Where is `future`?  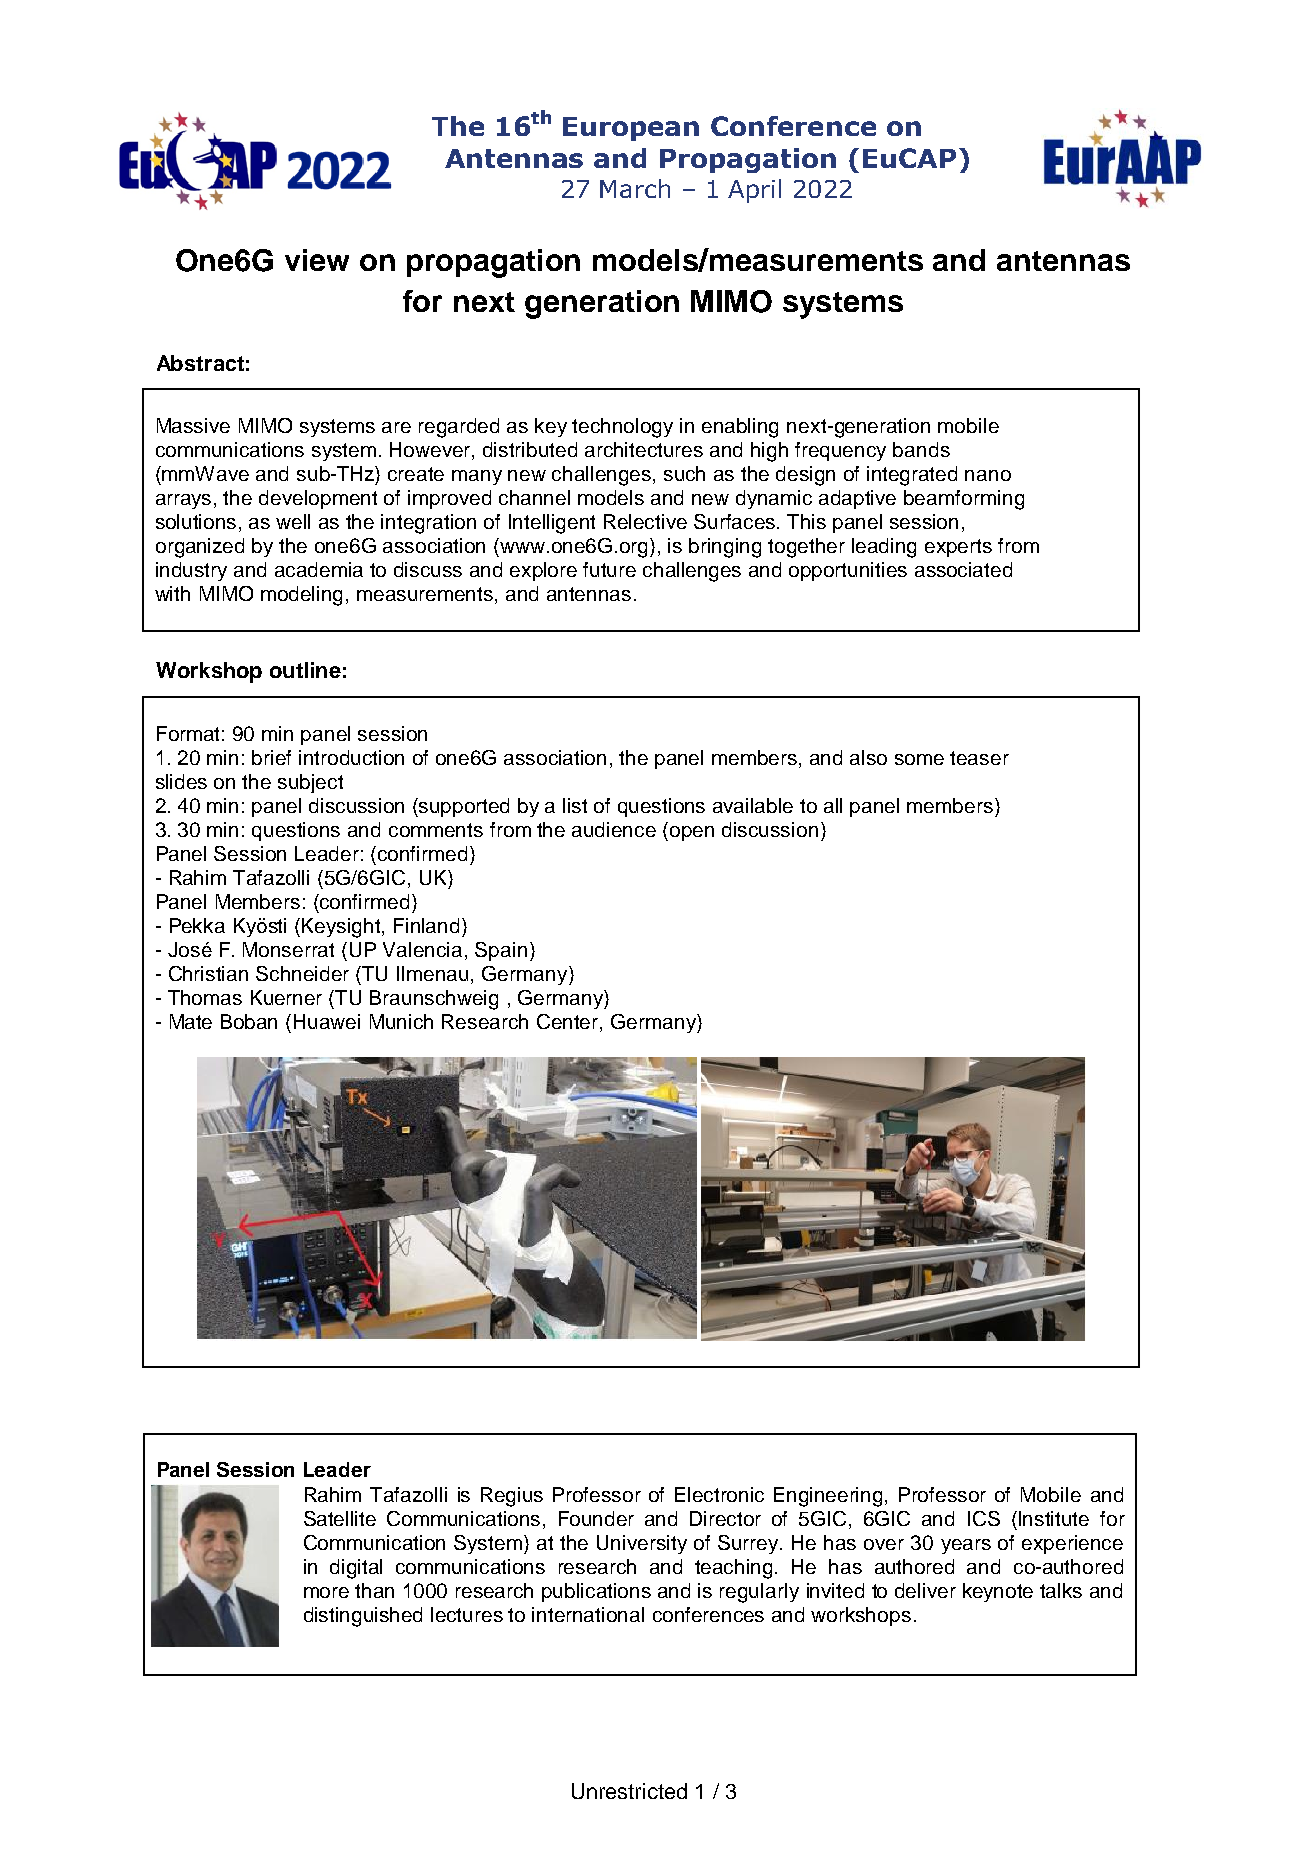
future is located at coordinates (609, 569).
